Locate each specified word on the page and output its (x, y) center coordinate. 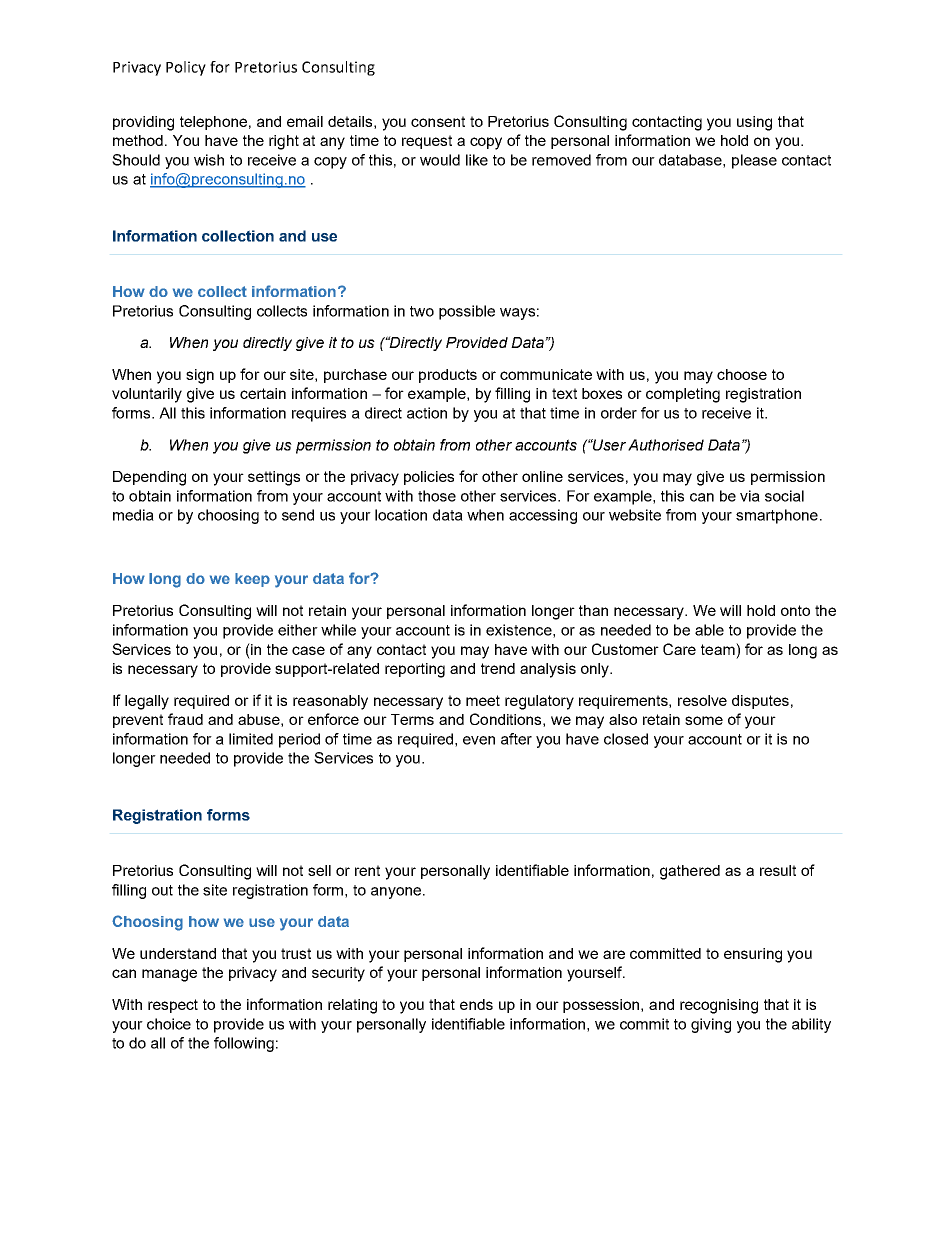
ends (476, 1004)
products (448, 376)
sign (200, 376)
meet (483, 700)
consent (438, 121)
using (754, 123)
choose (742, 374)
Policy (186, 68)
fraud (185, 719)
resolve (702, 700)
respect (173, 1006)
